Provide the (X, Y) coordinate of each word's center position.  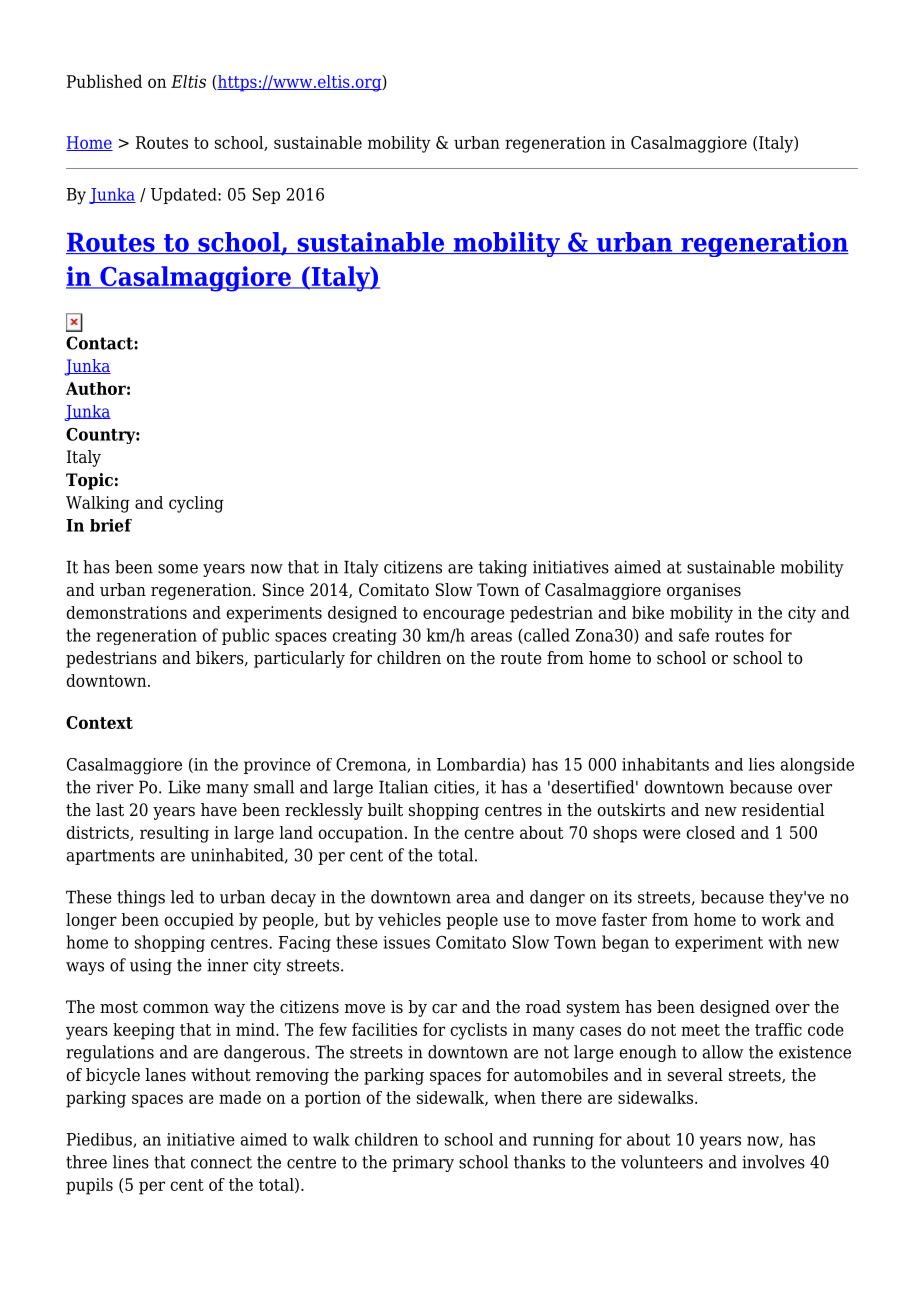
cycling (196, 504)
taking (502, 568)
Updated (185, 196)
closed (710, 832)
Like (184, 787)
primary (423, 1163)
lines (131, 1162)
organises (704, 591)
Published (104, 81)
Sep (266, 196)
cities (455, 788)
